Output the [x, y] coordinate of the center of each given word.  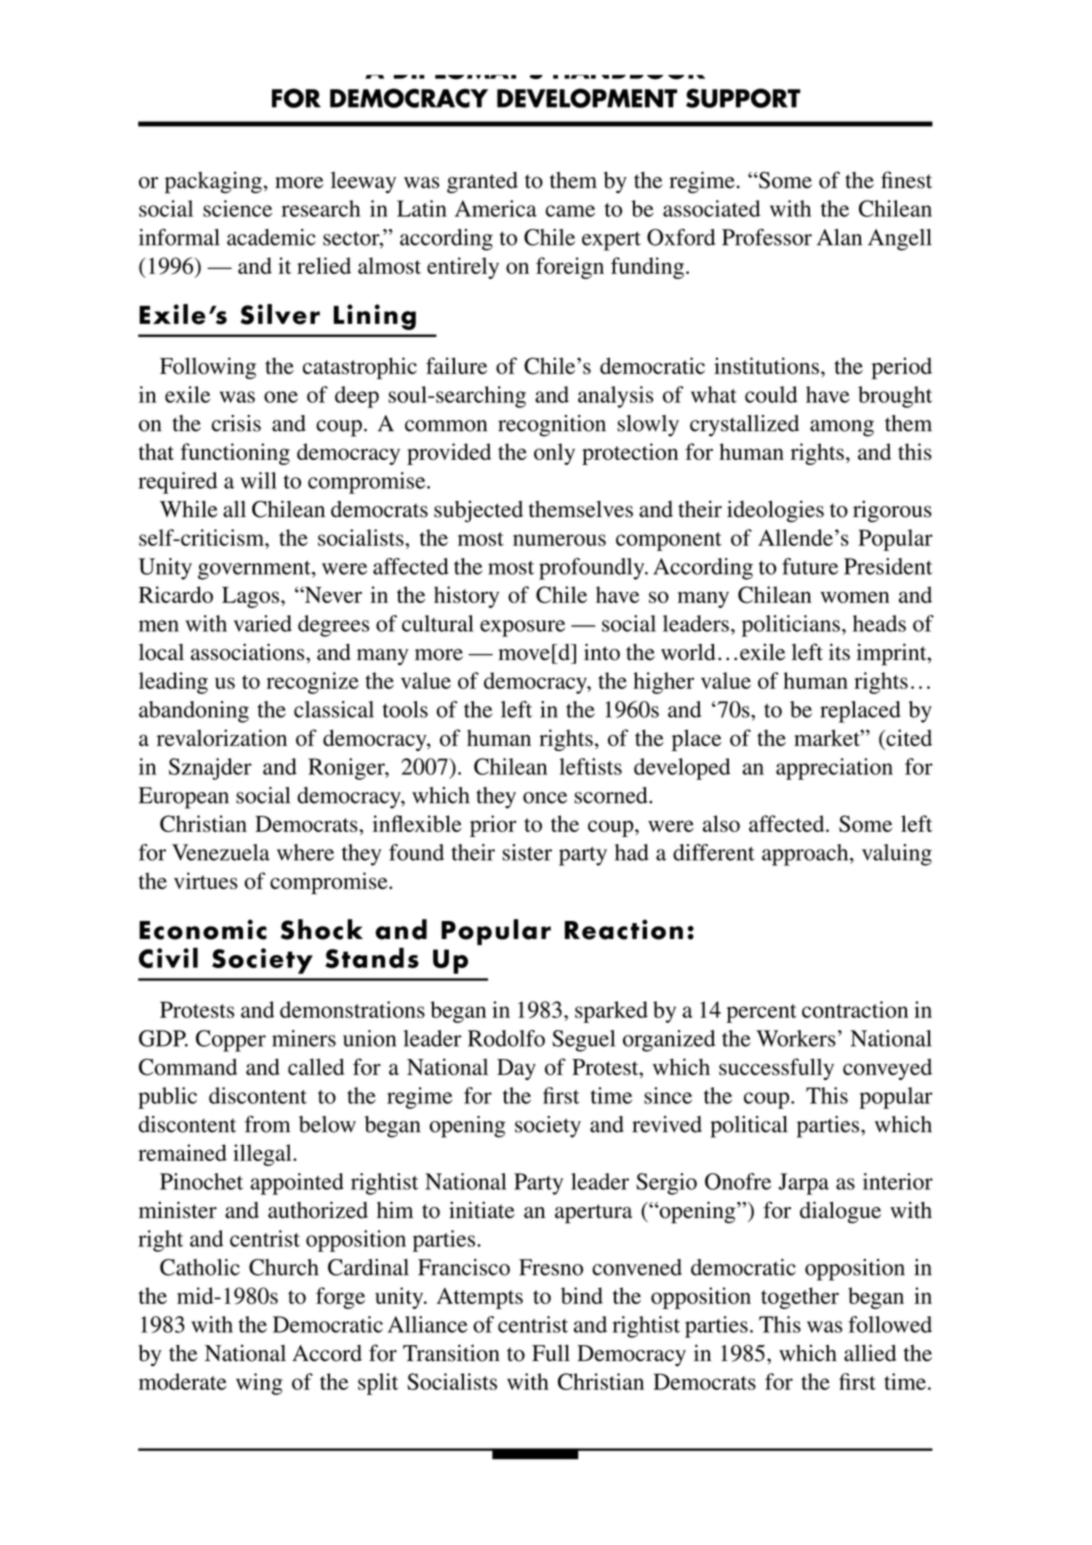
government [255, 570]
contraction [855, 1009]
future [810, 566]
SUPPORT [743, 98]
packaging [213, 182]
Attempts [480, 1298]
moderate [183, 1381]
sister [527, 852]
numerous [559, 540]
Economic [203, 929]
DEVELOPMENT [587, 98]
